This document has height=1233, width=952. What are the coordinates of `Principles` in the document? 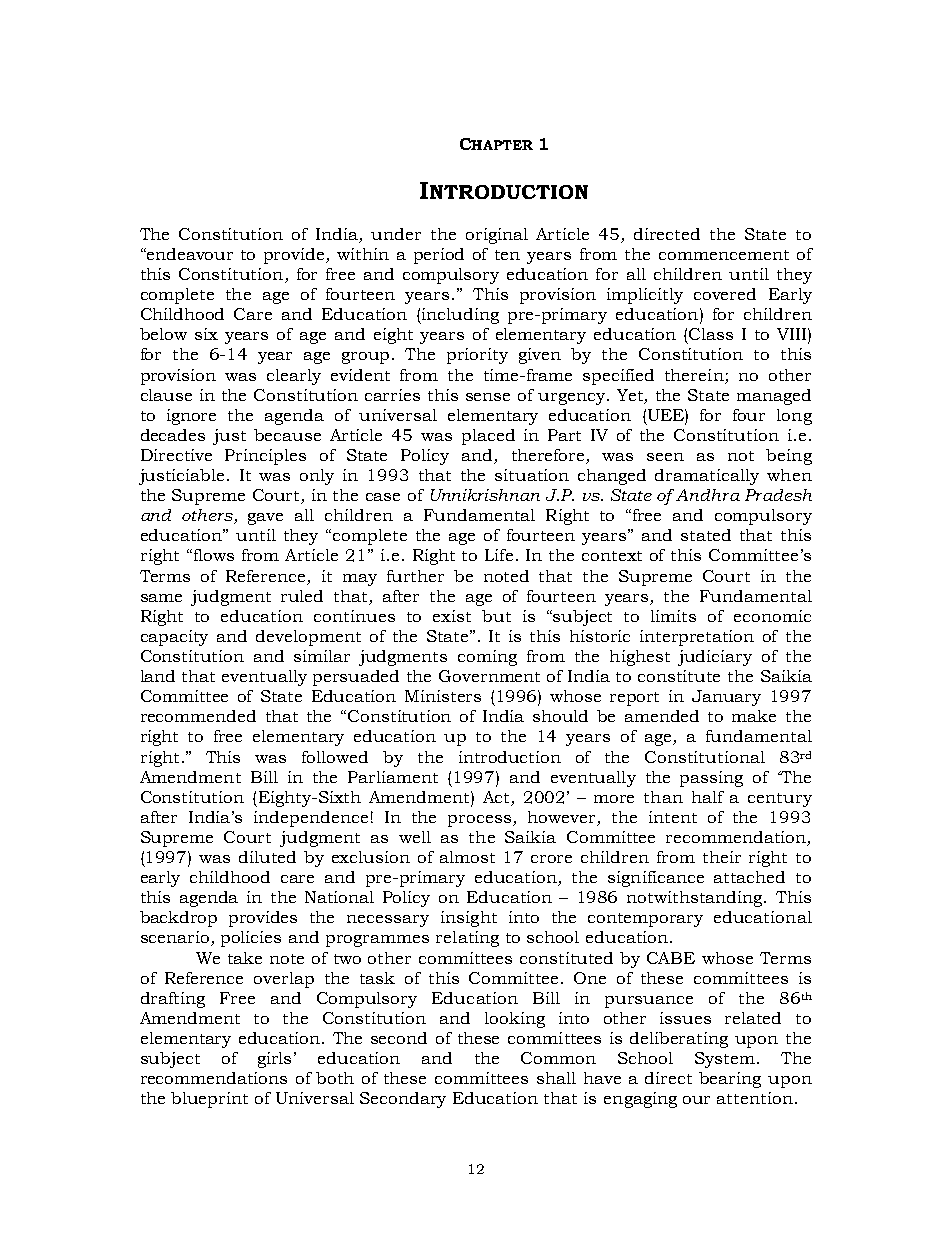 It's located at (265, 457).
